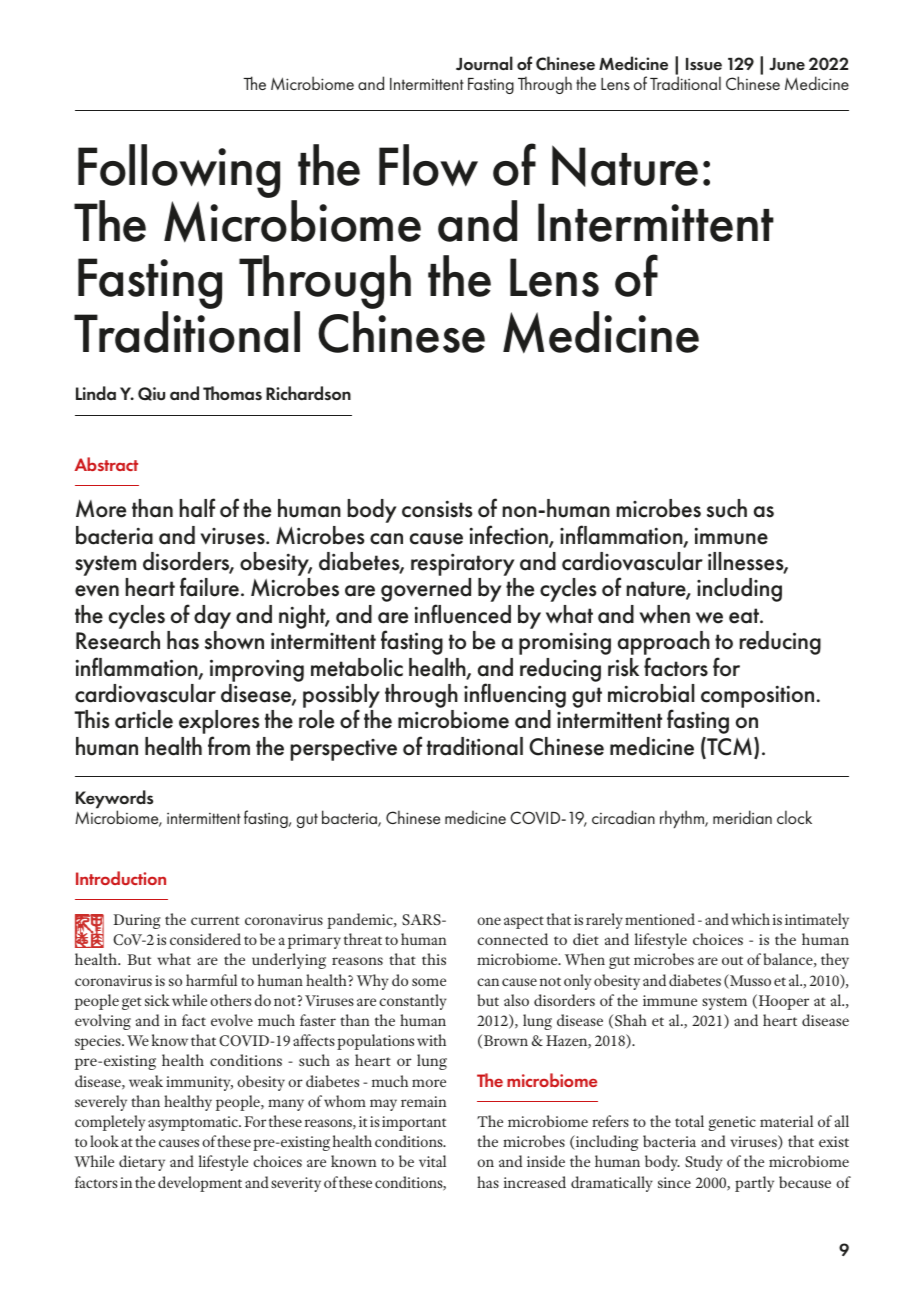 This screenshot has width=924, height=1308. I want to click on asymptomatic, so click(194, 1123).
